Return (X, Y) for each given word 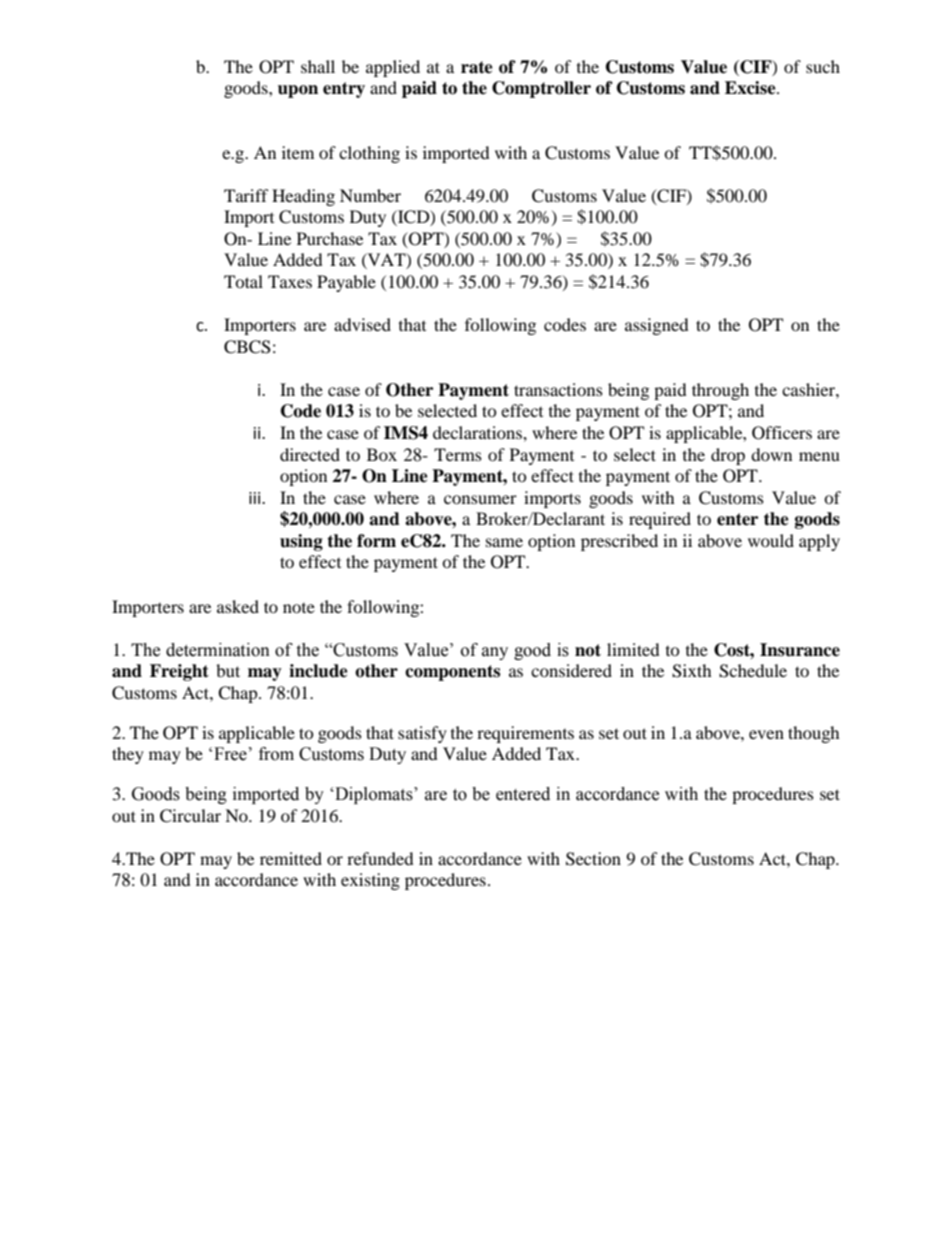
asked (238, 606)
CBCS (247, 347)
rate (477, 67)
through (720, 391)
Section (593, 859)
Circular (190, 816)
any (495, 653)
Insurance (800, 650)
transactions (558, 389)
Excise (751, 88)
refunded (380, 858)
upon (298, 91)
